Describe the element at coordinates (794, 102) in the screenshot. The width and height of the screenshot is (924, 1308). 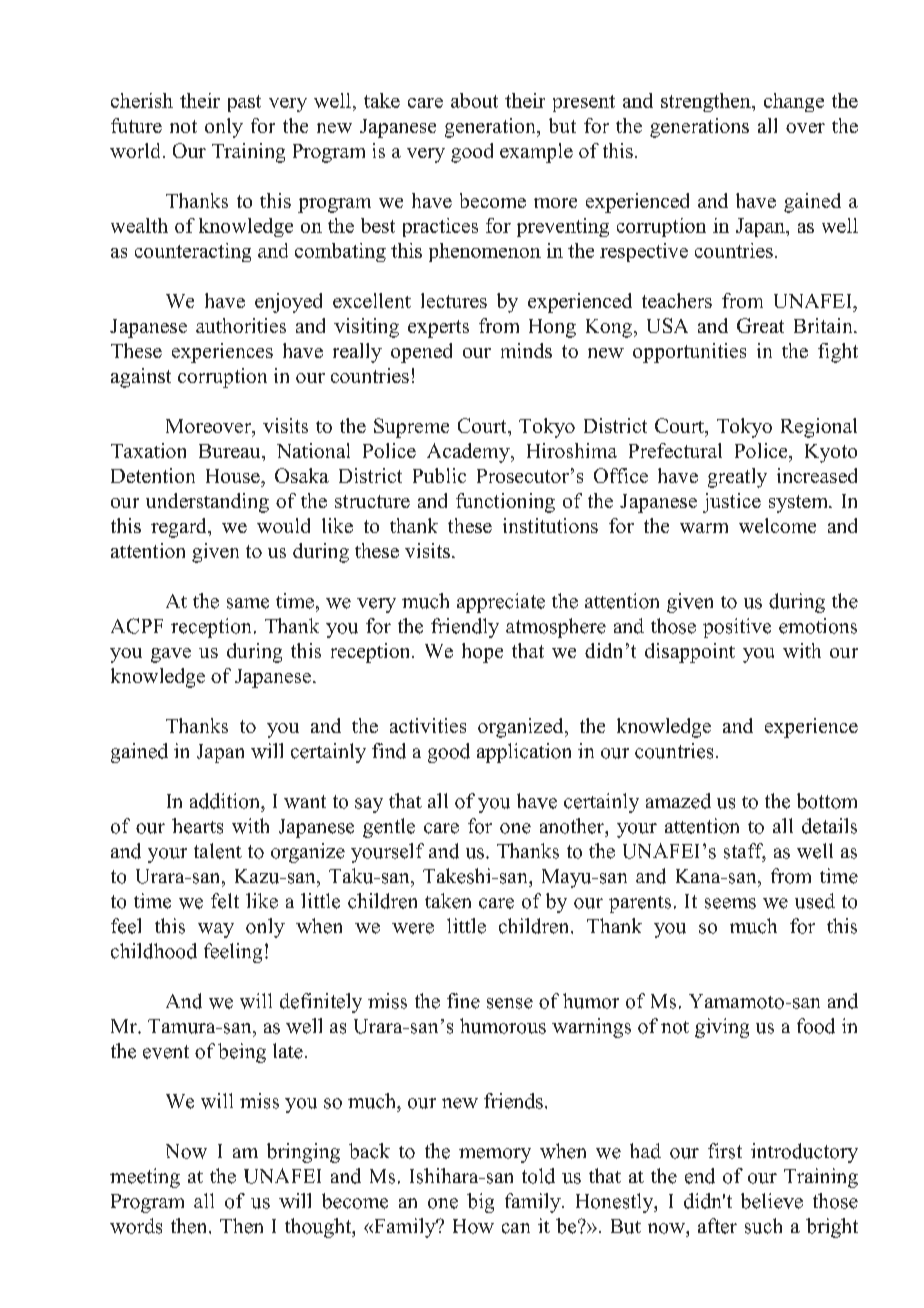
I see `change` at that location.
